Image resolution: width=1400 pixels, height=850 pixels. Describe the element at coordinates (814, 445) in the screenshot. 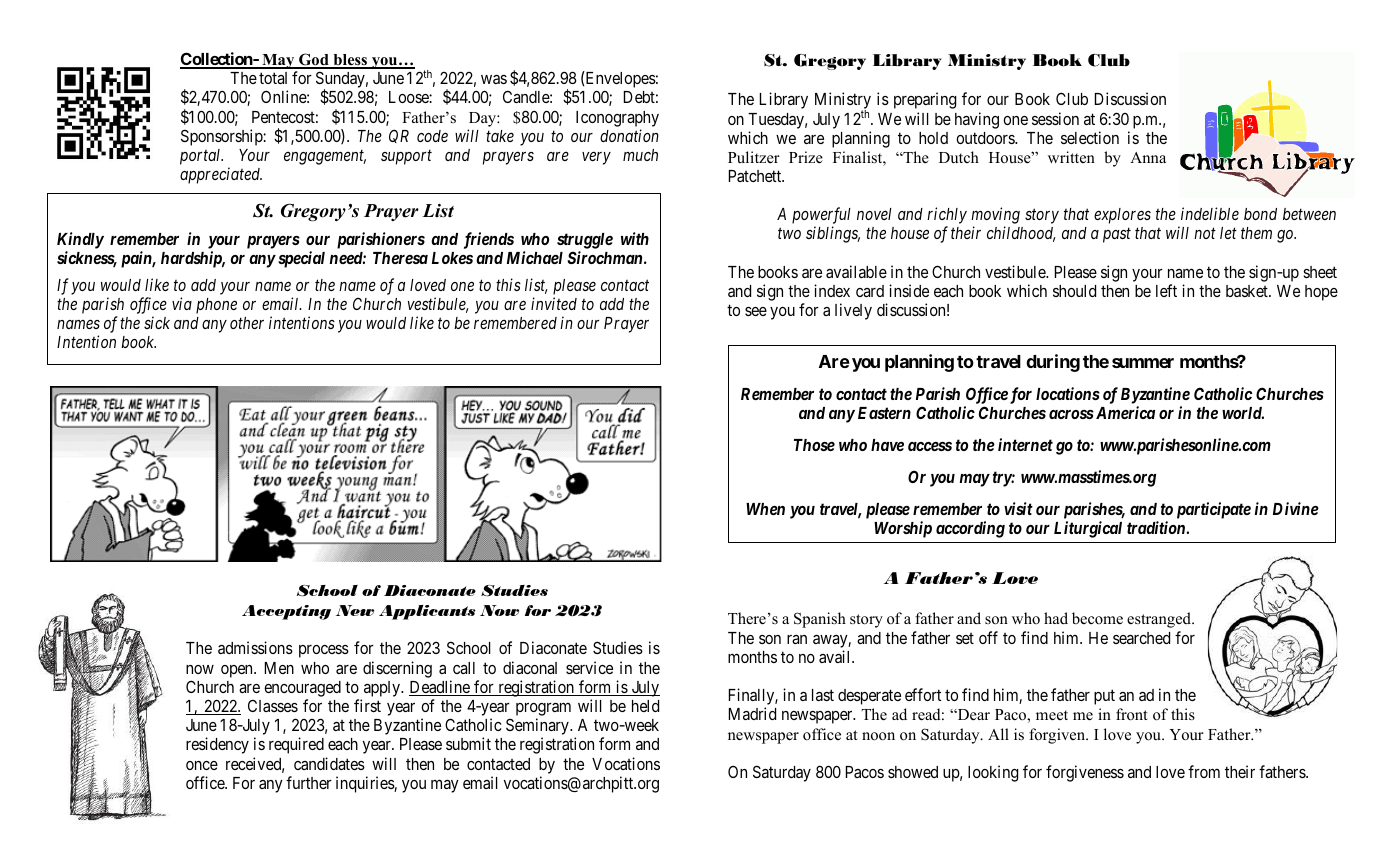

I see `Those` at that location.
